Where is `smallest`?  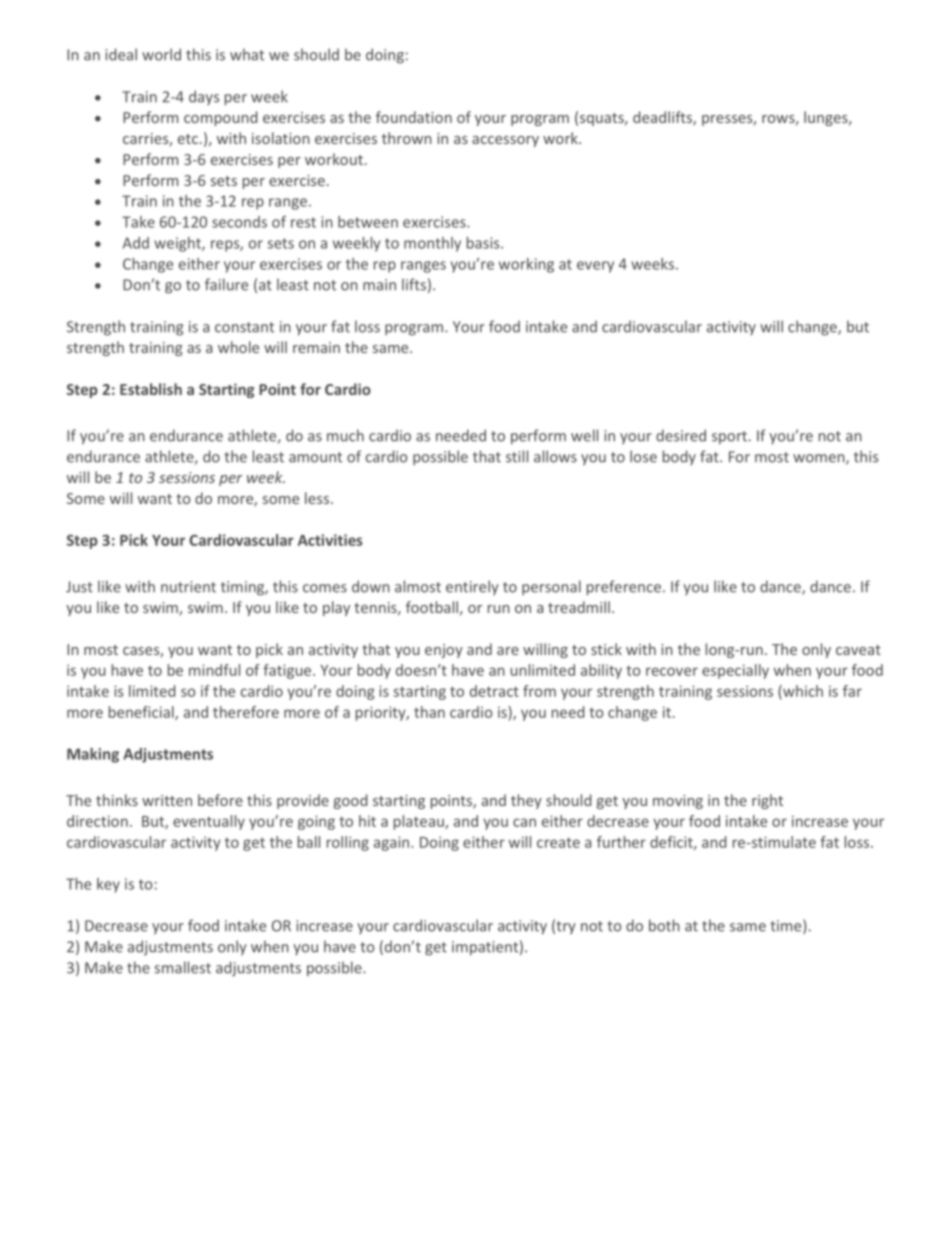
smallest is located at coordinates (183, 967).
